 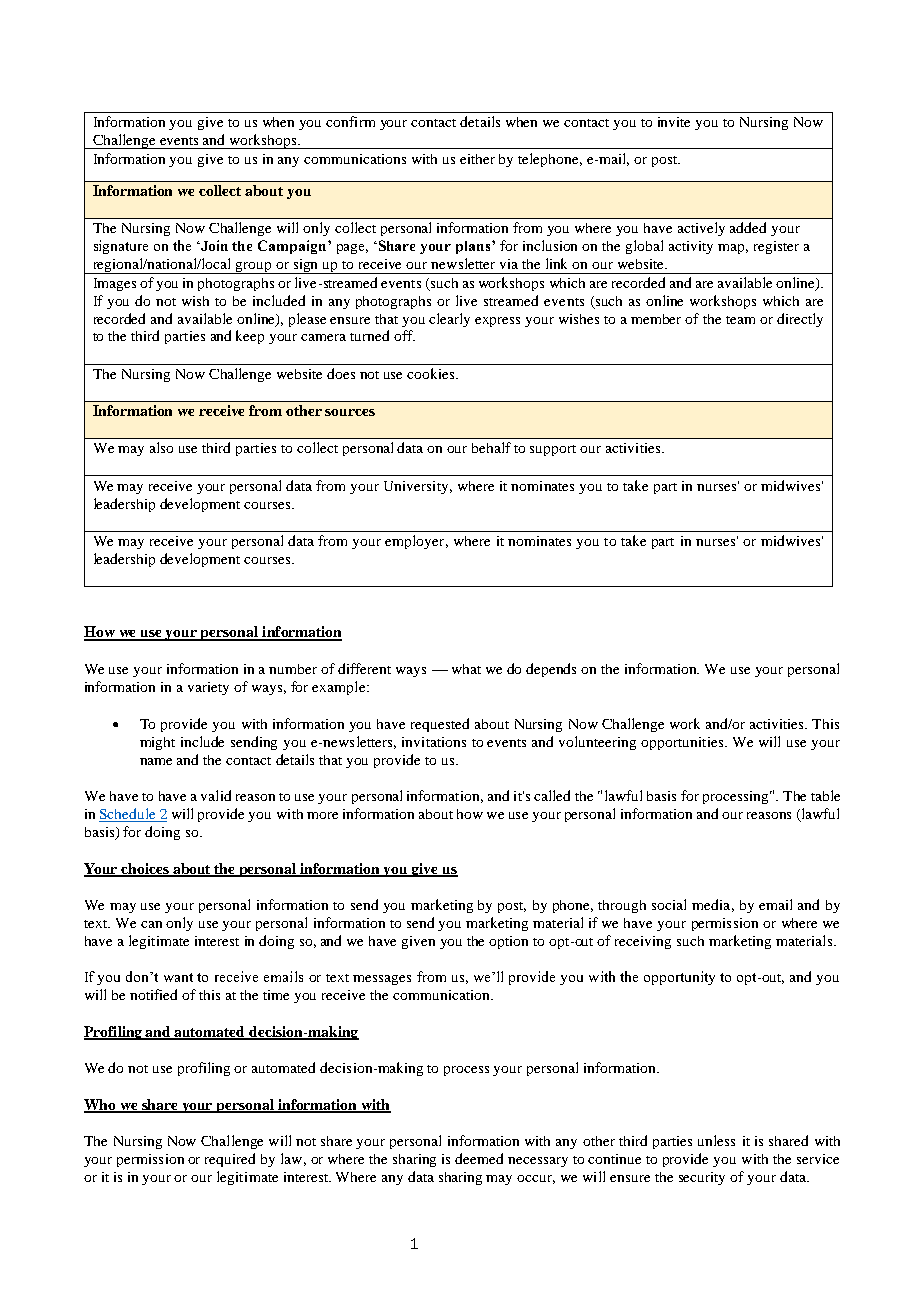 I want to click on option, so click(x=508, y=942).
